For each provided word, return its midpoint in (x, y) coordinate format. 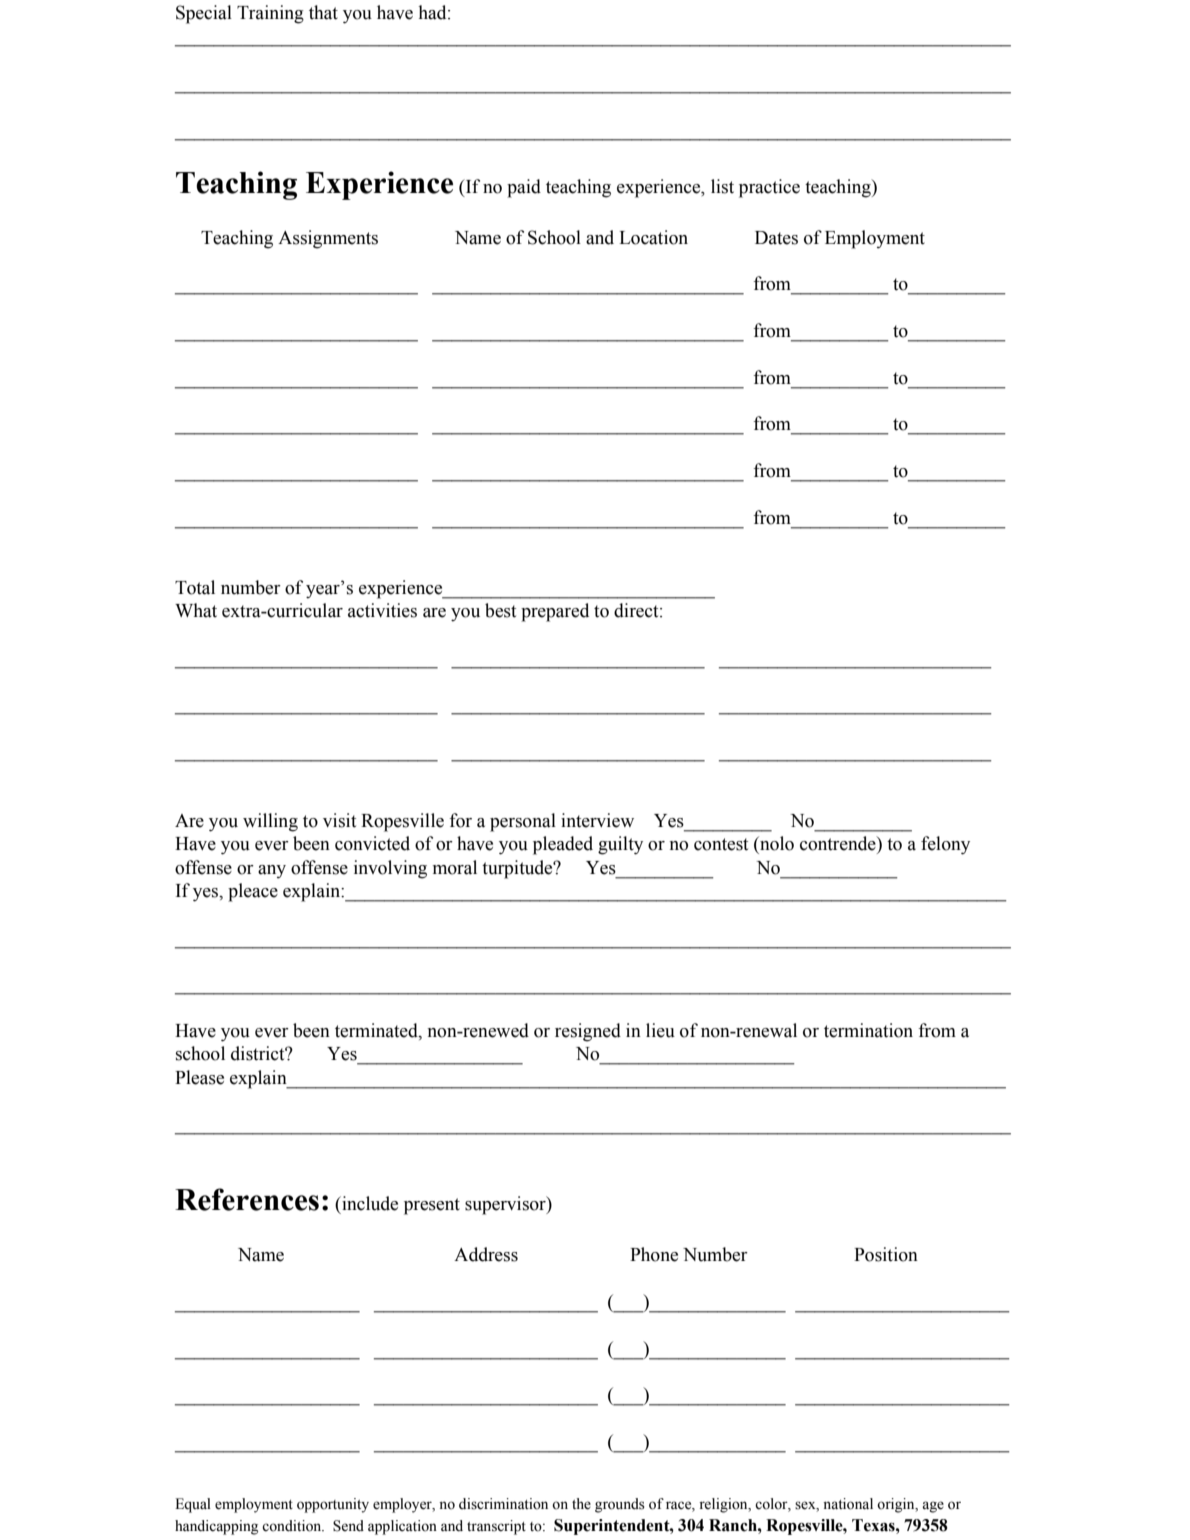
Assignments (328, 239)
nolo (776, 843)
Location (653, 237)
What (196, 610)
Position (886, 1254)
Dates (776, 238)
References (247, 1199)
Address (486, 1254)
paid (524, 188)
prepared (555, 612)
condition (293, 1526)
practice (769, 188)
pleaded (563, 845)
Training (270, 14)
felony (945, 845)
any (272, 872)
